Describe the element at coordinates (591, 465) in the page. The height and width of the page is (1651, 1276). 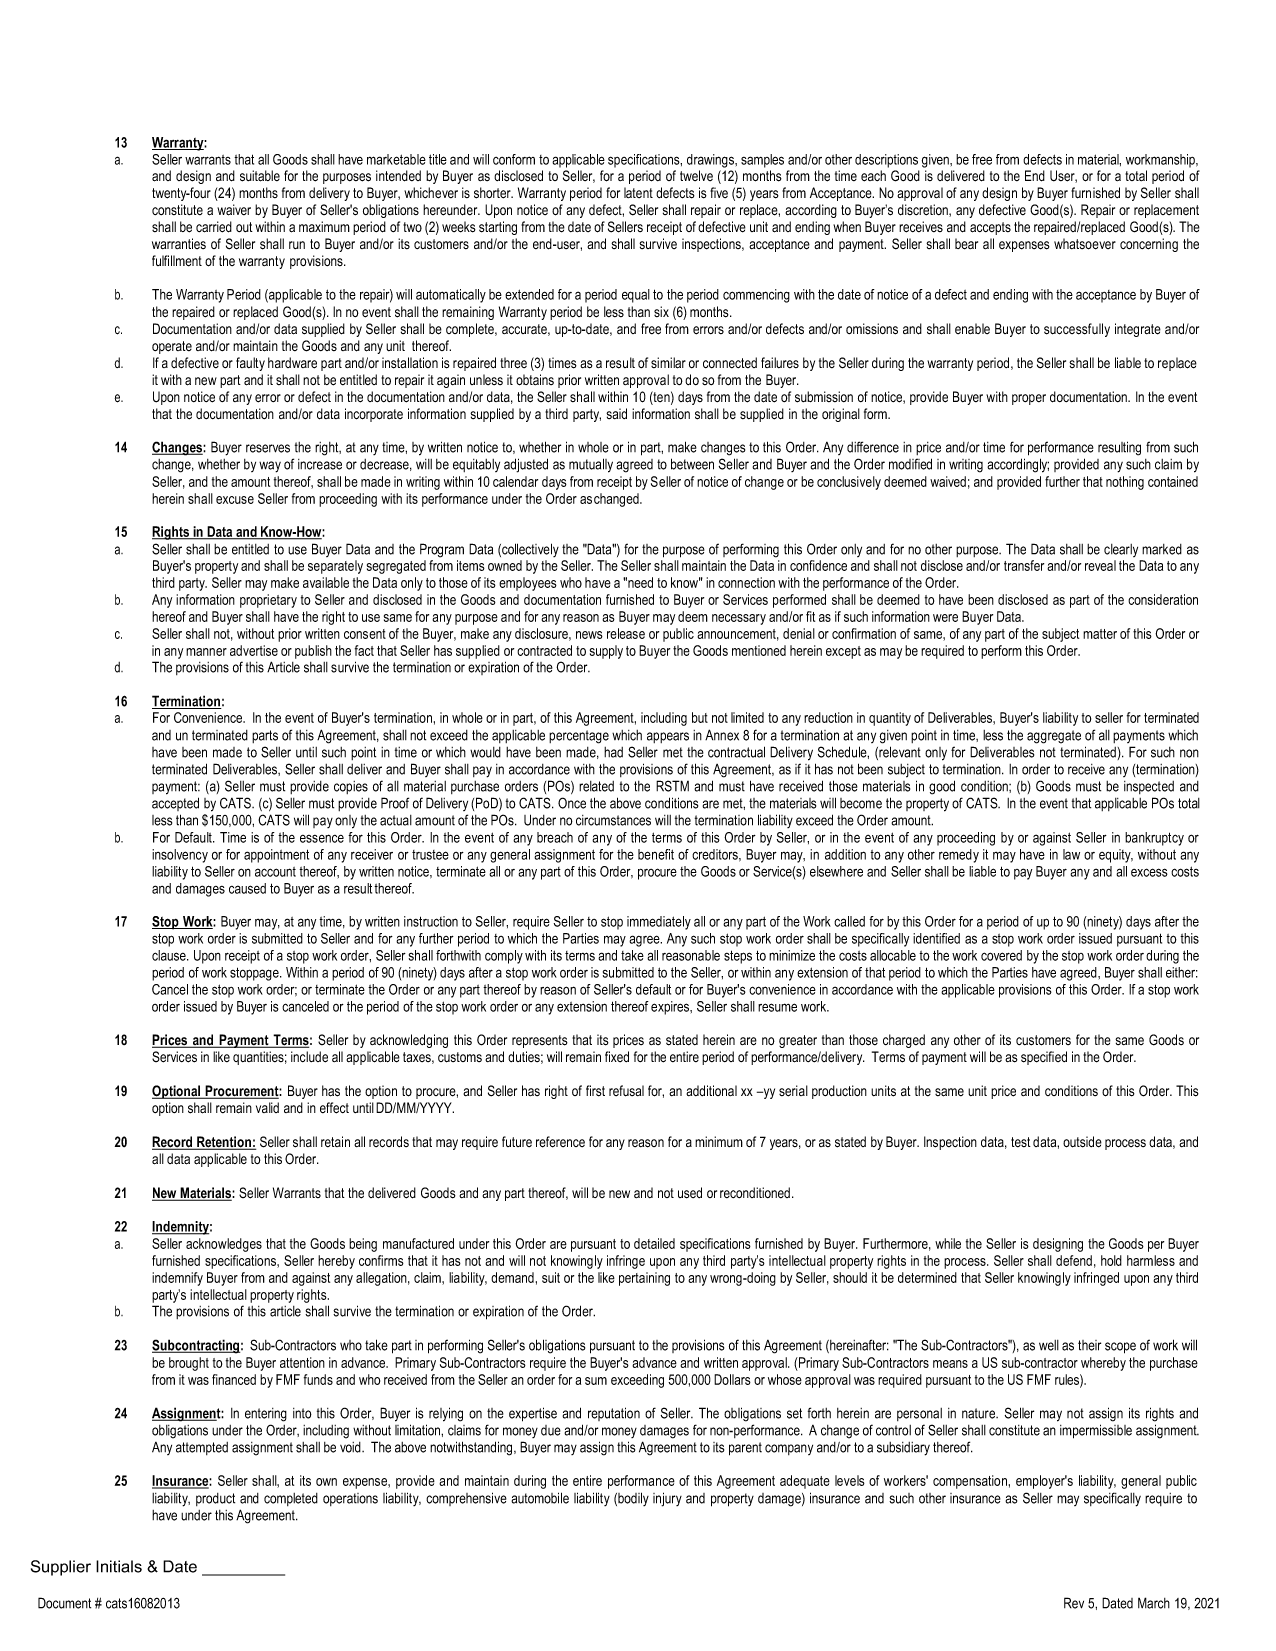
I see `mutually` at that location.
